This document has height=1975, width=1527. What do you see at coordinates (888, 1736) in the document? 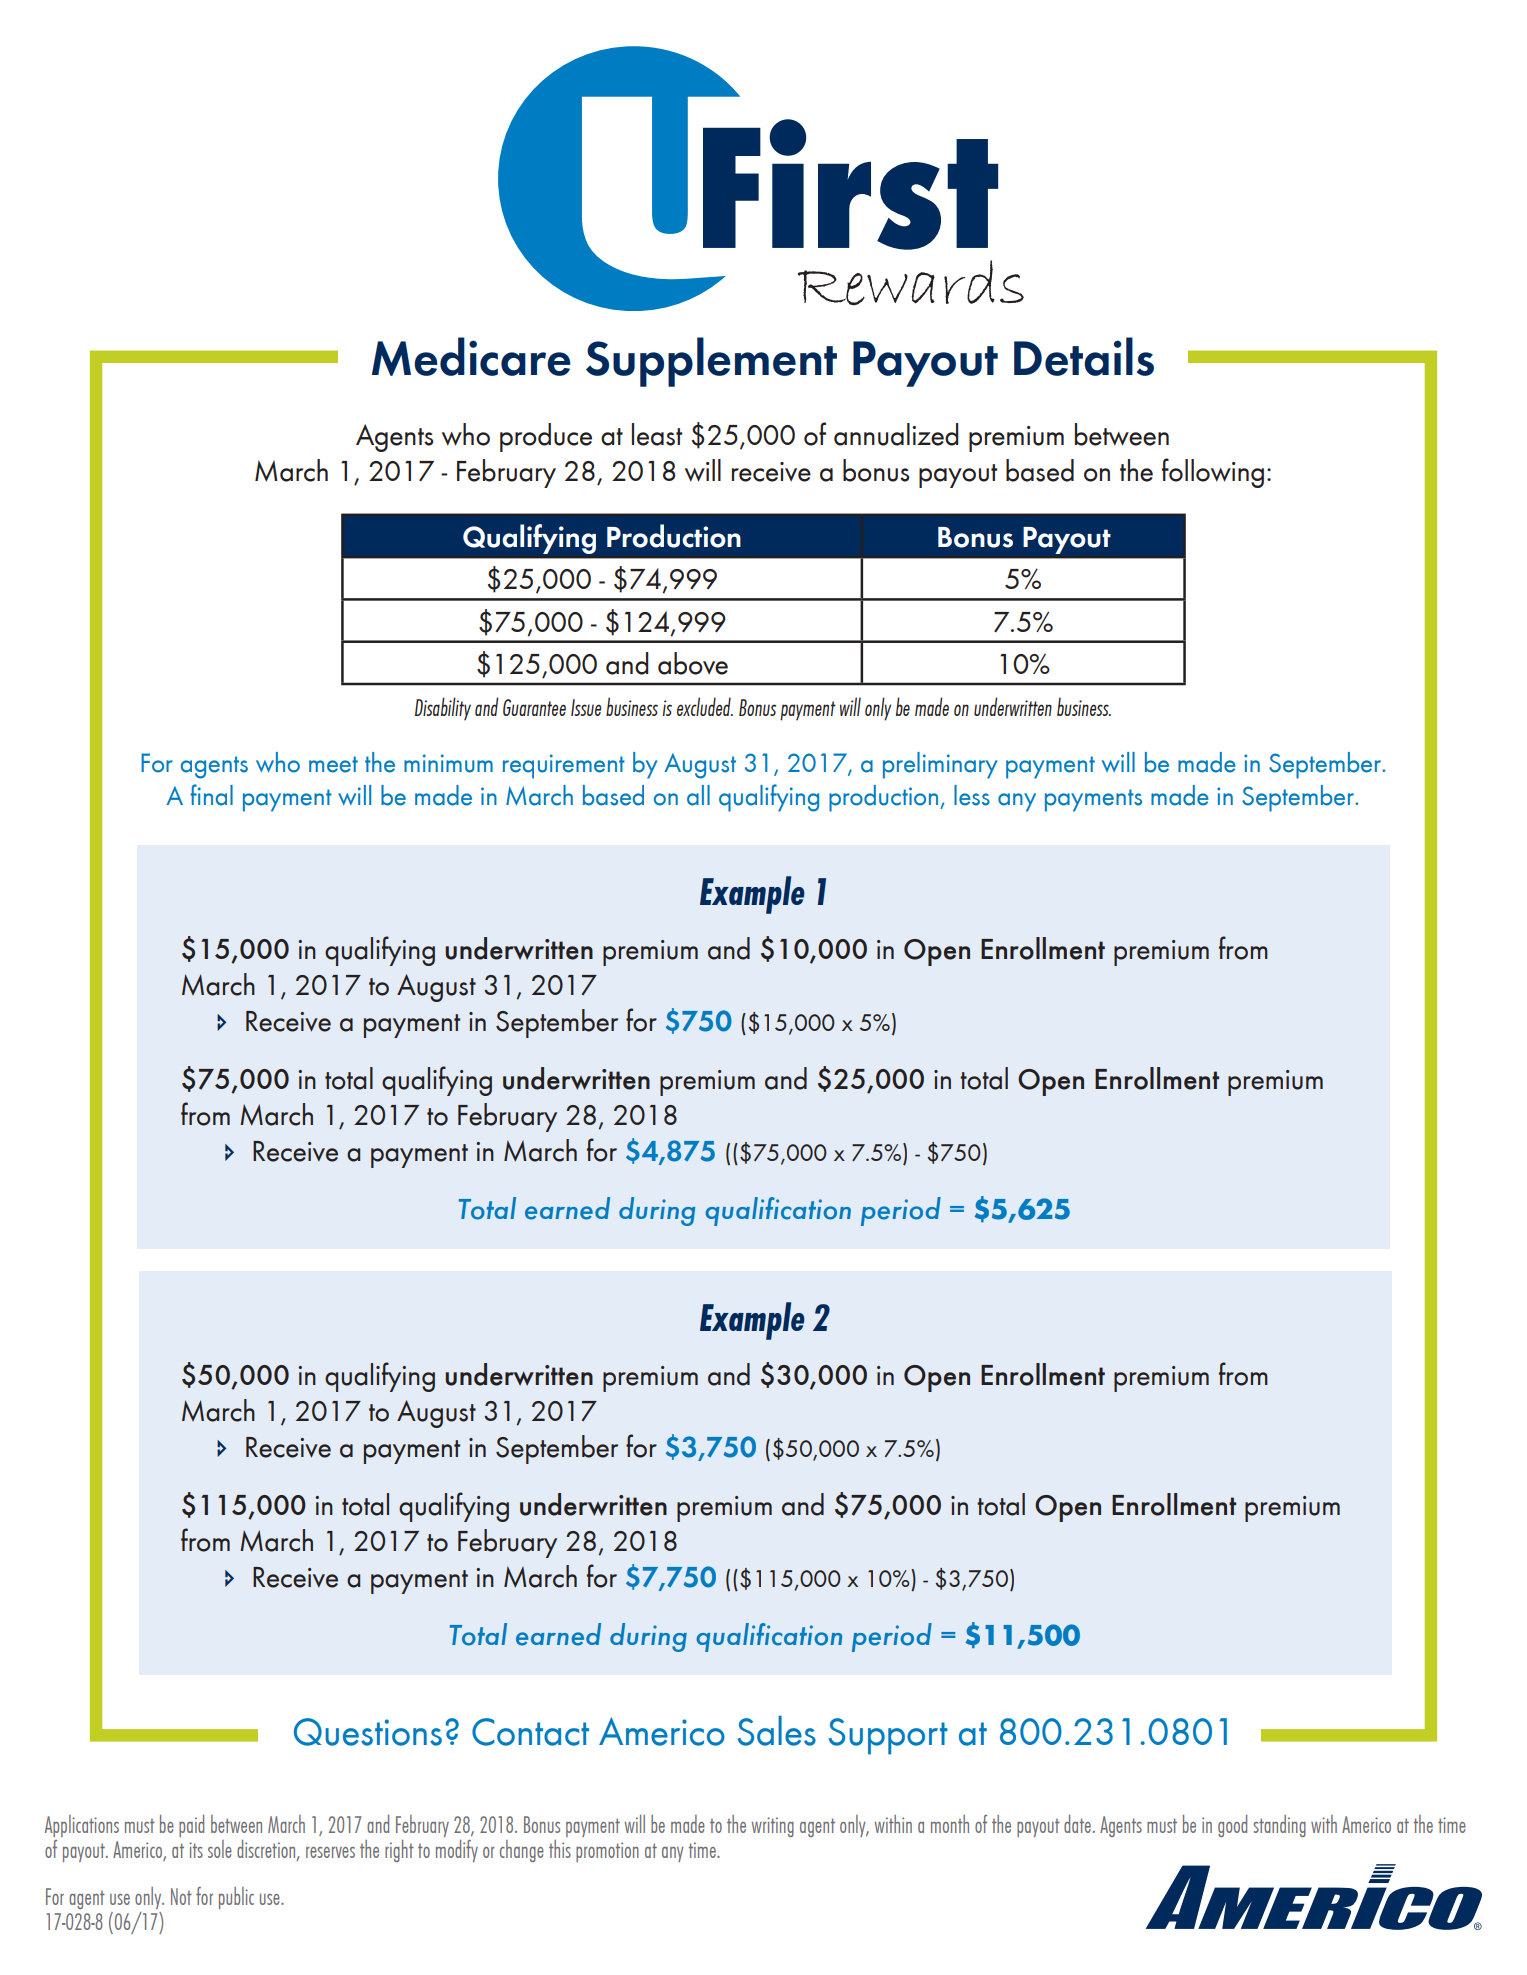
I see `Support` at bounding box center [888, 1736].
